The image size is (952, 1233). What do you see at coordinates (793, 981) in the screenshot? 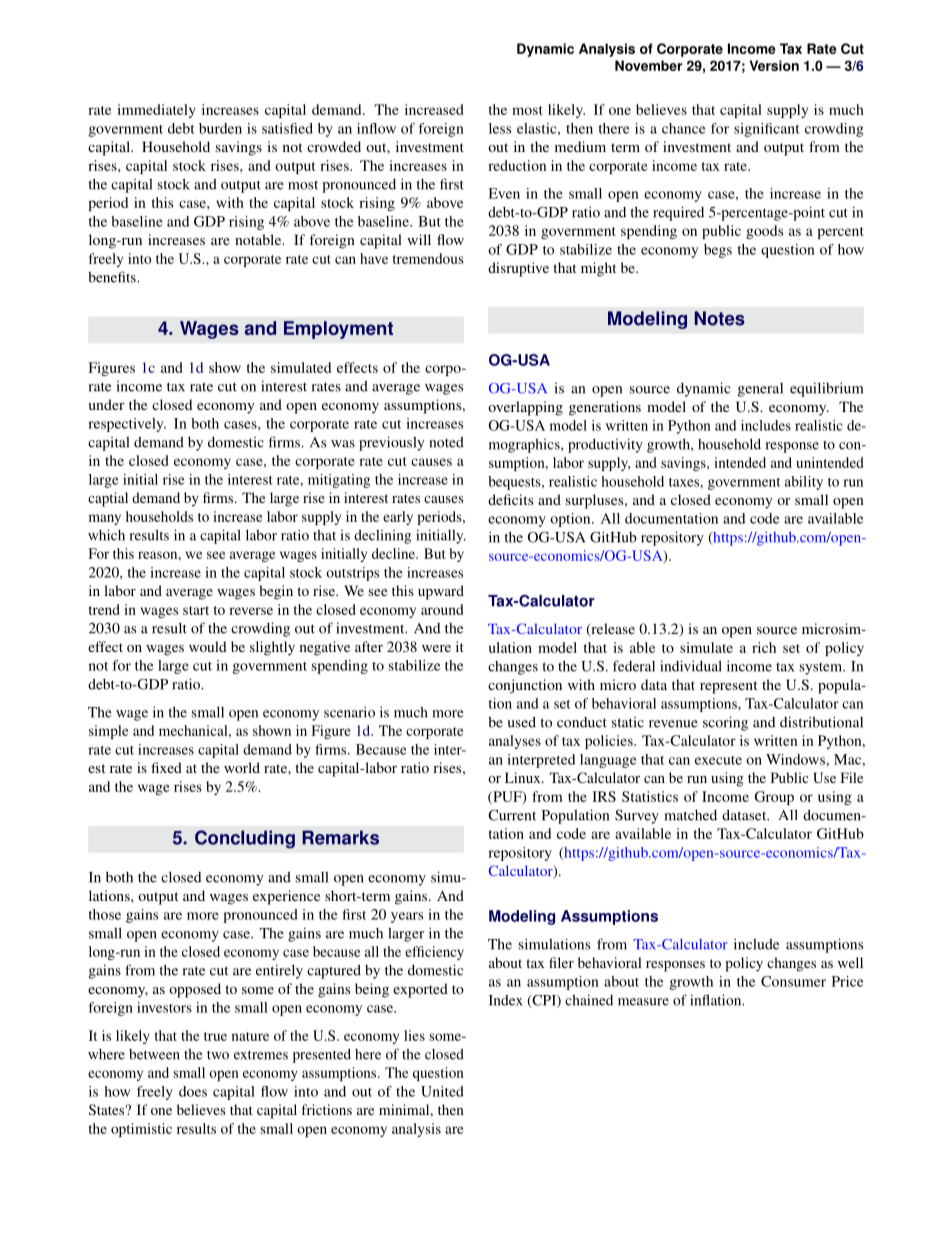
I see `Consumer` at bounding box center [793, 981].
